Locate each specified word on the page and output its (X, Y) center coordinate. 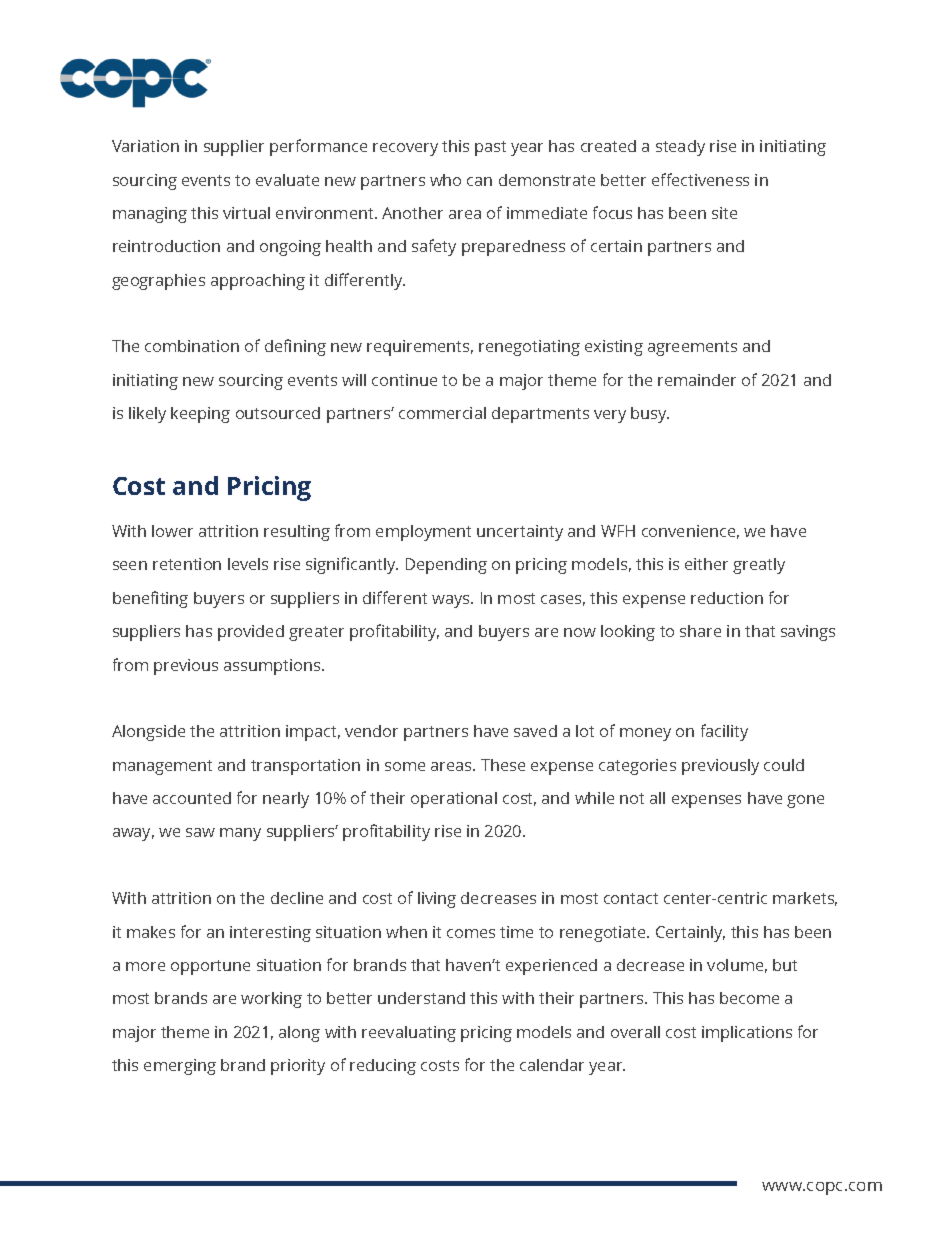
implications (747, 1034)
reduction (727, 598)
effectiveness (700, 179)
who (445, 180)
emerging (180, 1067)
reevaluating (409, 1034)
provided (251, 633)
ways (452, 601)
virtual (246, 213)
